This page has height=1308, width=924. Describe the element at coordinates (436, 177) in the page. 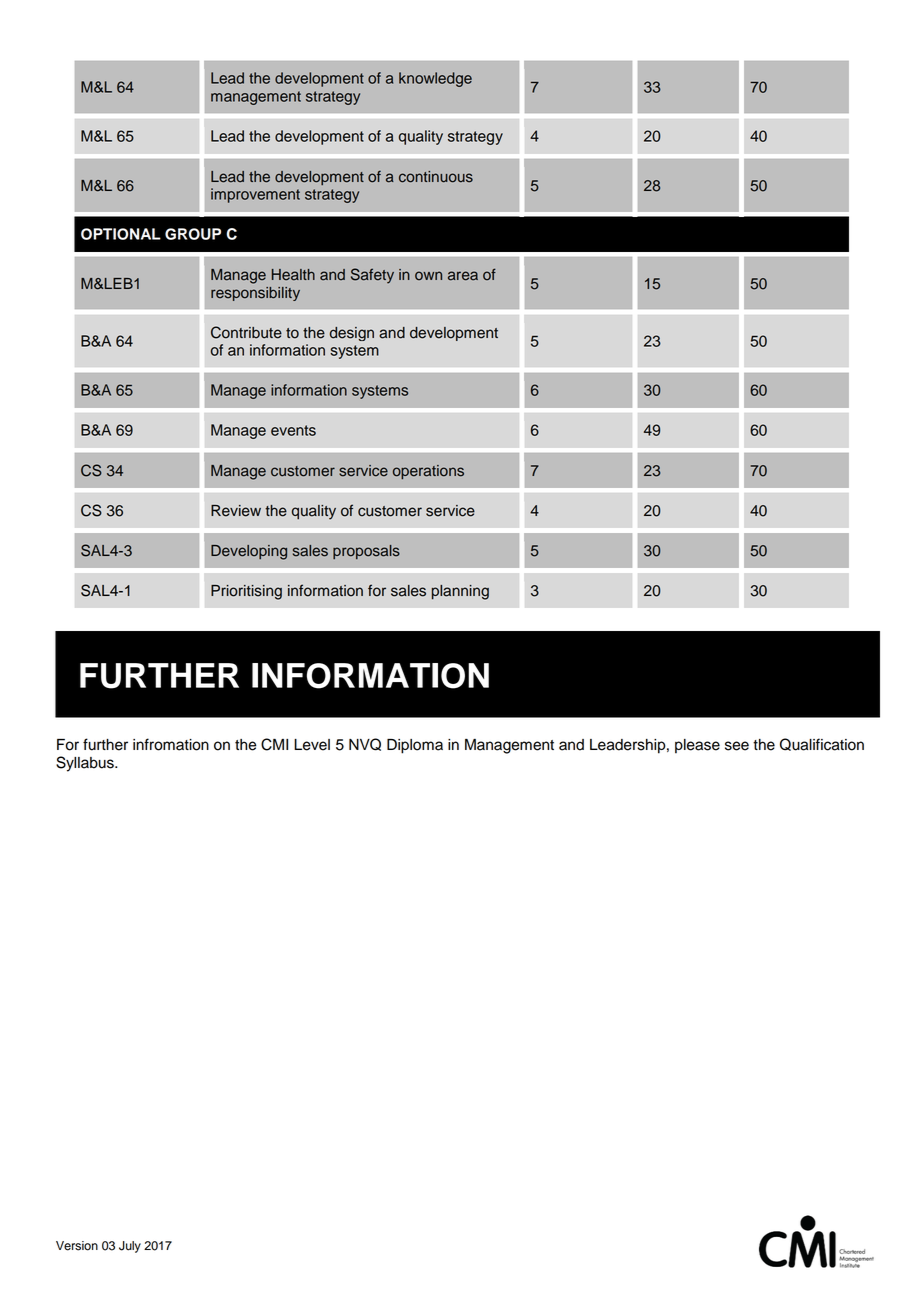

I see `continuous` at that location.
